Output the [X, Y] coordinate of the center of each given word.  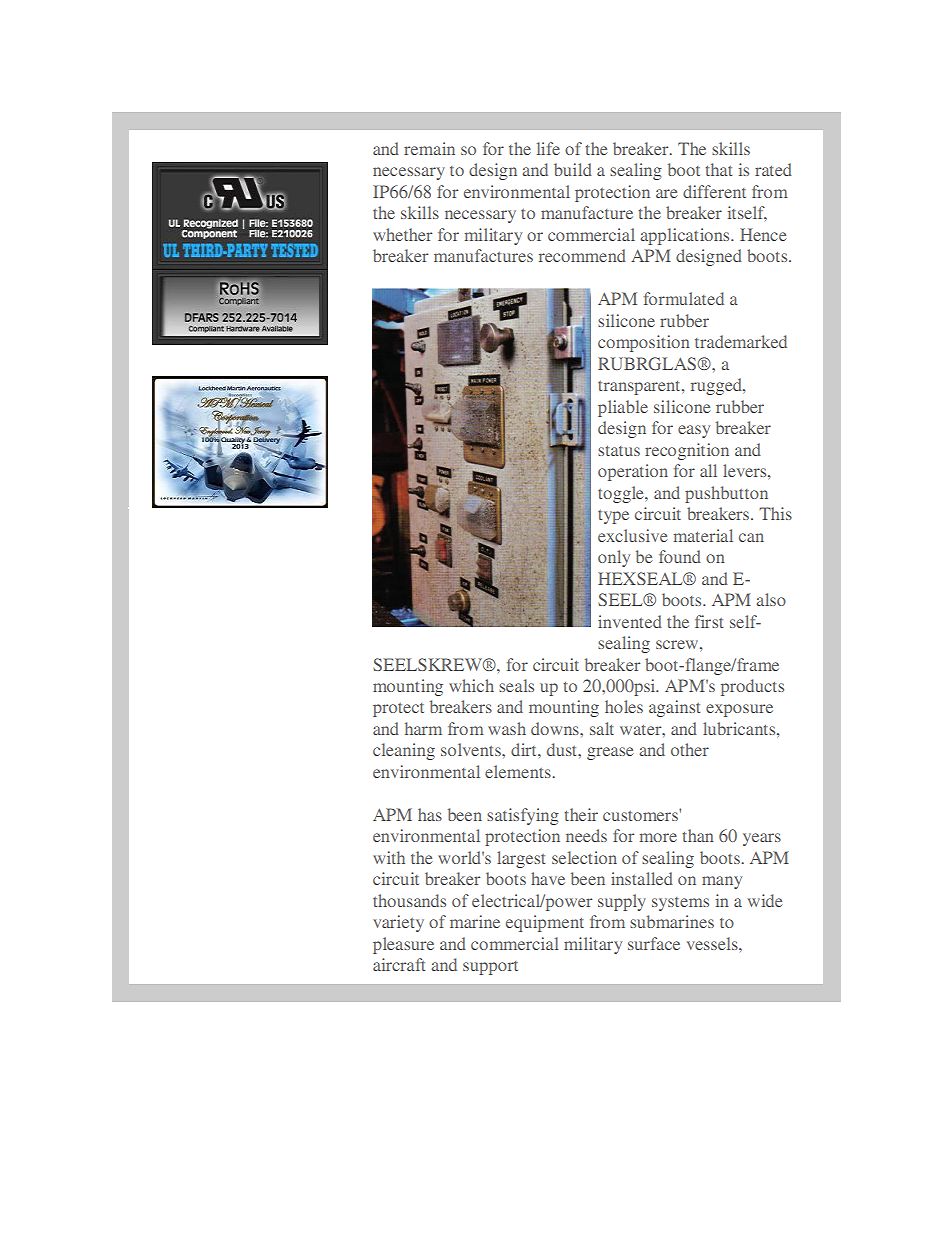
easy [694, 431]
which [471, 685]
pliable [623, 408]
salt [602, 728]
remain [429, 148]
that [718, 169]
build [573, 169]
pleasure [403, 945]
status [619, 451]
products [752, 687]
